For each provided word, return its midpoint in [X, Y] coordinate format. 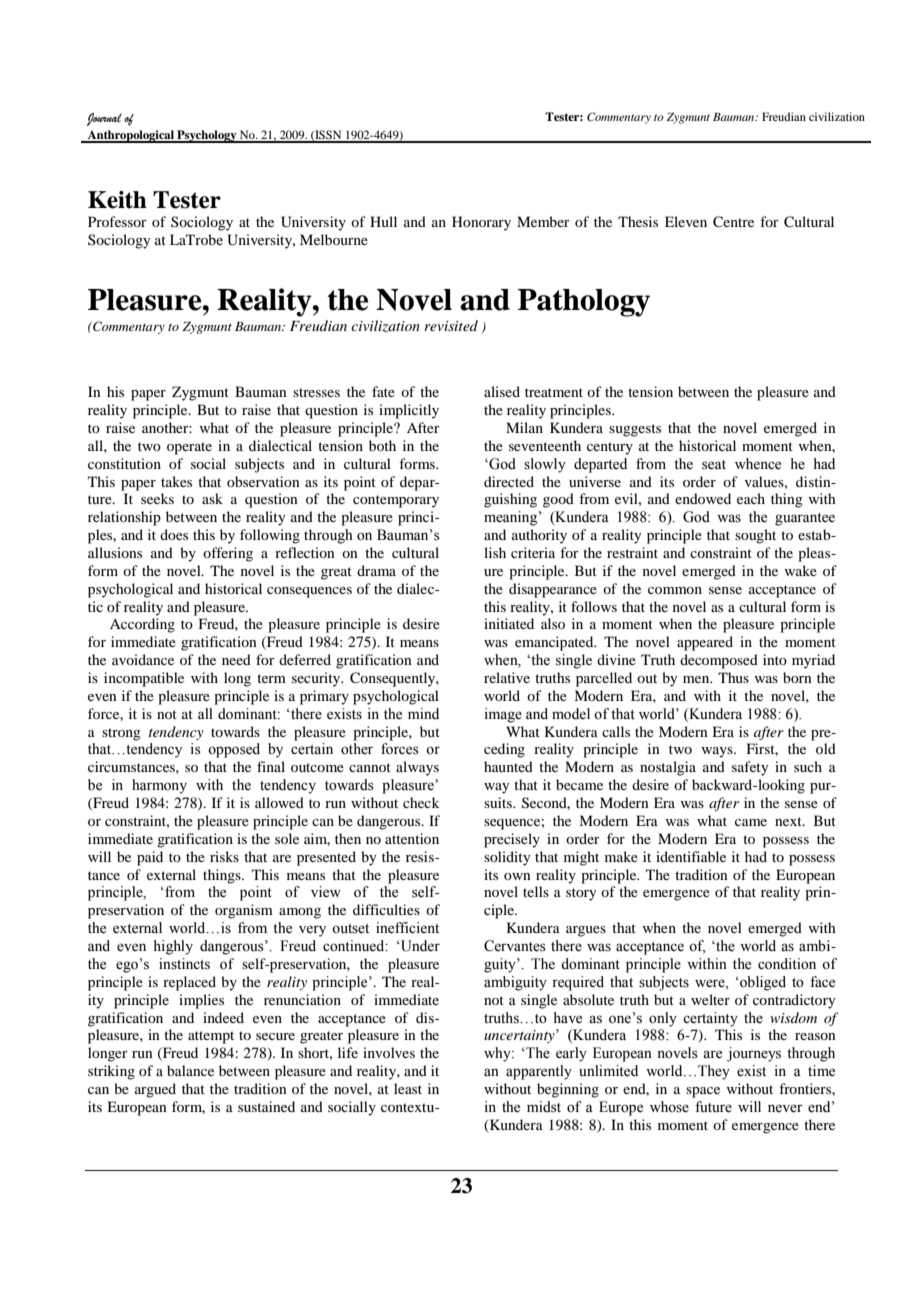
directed [509, 481]
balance [190, 1070]
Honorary [481, 223]
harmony [159, 786]
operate [189, 448]
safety [750, 768]
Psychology [207, 136]
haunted [508, 766]
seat [714, 465]
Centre [733, 222]
